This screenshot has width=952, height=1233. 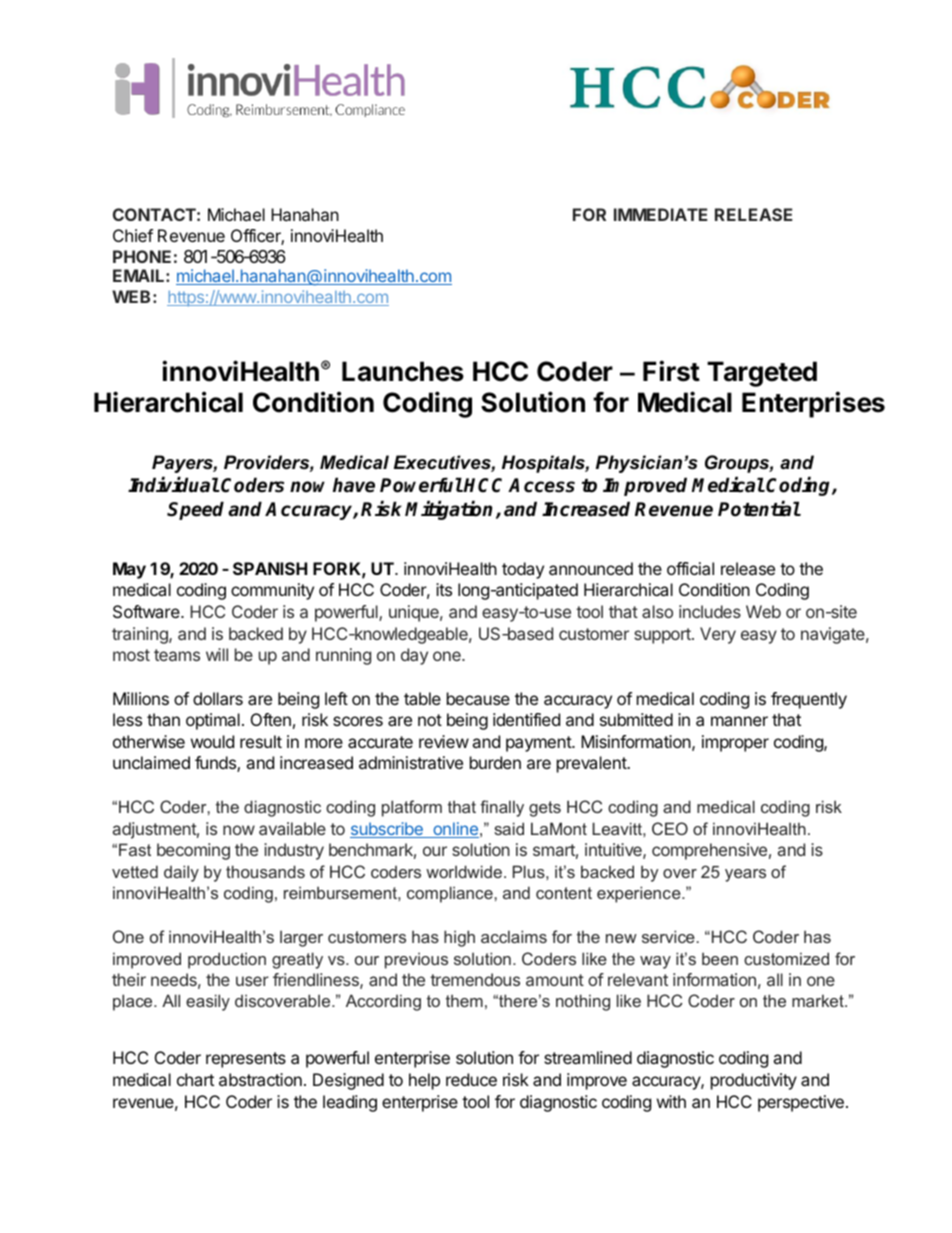 What do you see at coordinates (502, 808) in the screenshot?
I see `finally` at bounding box center [502, 808].
